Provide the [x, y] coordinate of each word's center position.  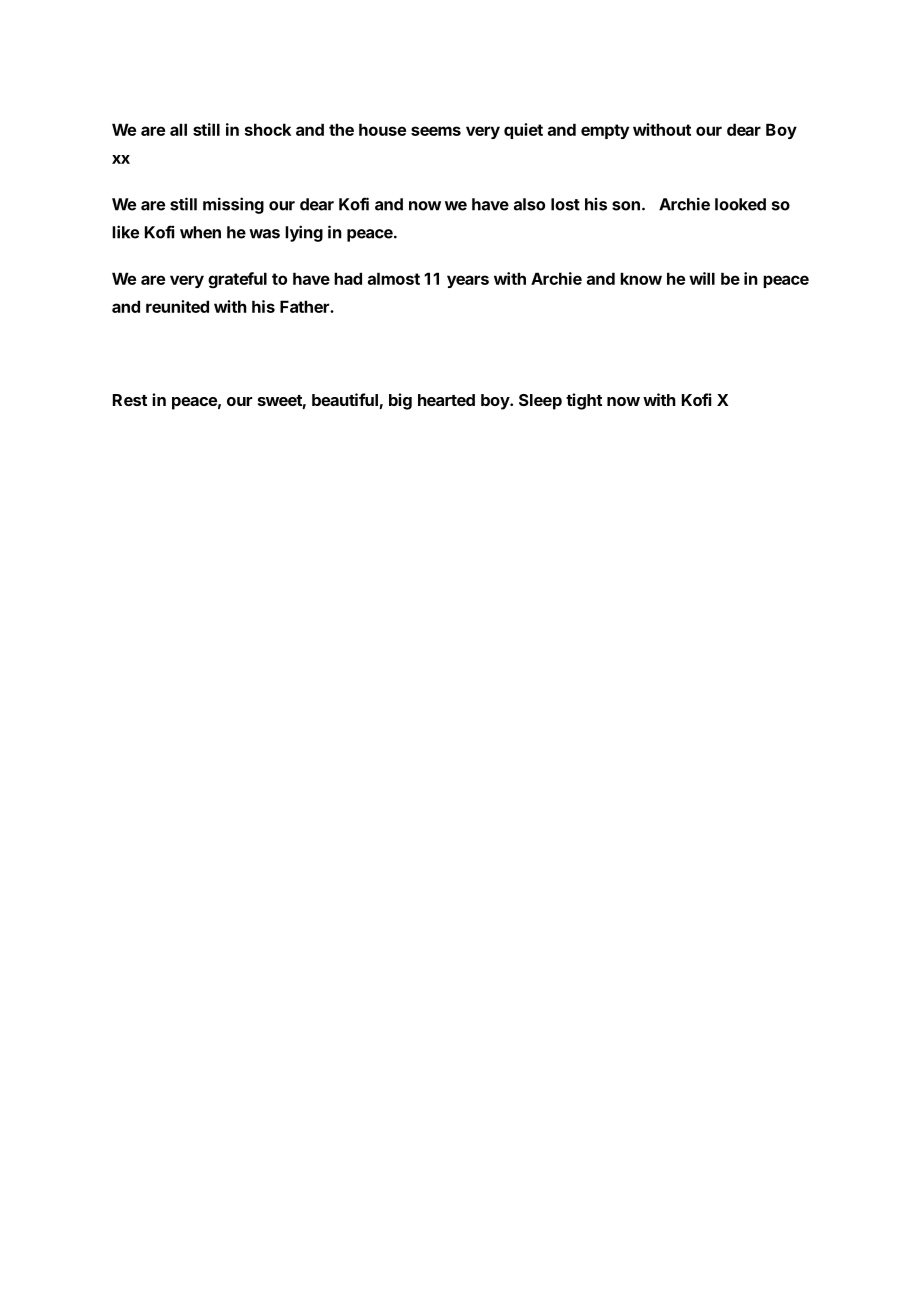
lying [304, 233]
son [626, 206]
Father [305, 306]
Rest [130, 400]
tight [584, 401]
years [468, 281]
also [529, 204]
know [641, 278]
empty [605, 131]
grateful [237, 280]
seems [436, 131]
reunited [177, 306]
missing [233, 205]
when [200, 232]
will [702, 278]
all [178, 129]
